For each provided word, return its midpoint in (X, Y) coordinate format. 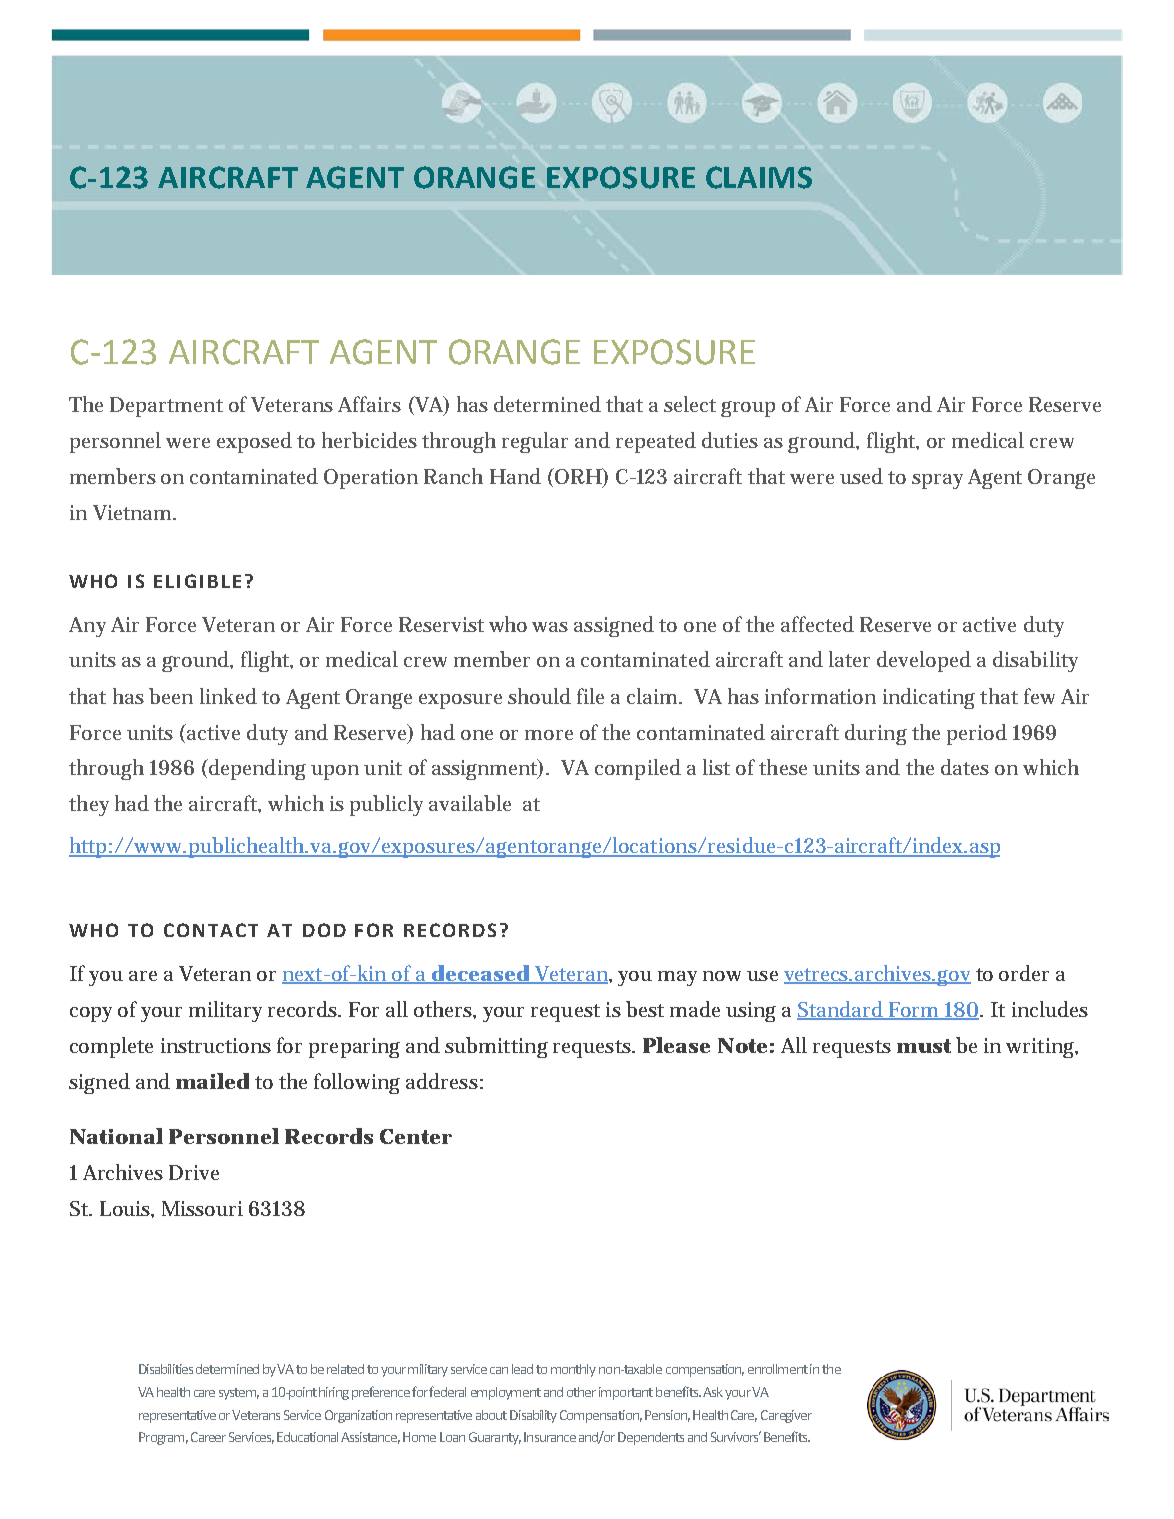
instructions (216, 1045)
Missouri (202, 1208)
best (645, 1009)
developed (924, 661)
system (239, 1394)
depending (256, 769)
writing (1042, 1048)
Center (416, 1136)
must (924, 1046)
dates (965, 767)
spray (937, 481)
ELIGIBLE (197, 581)
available (470, 803)
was (550, 627)
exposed (254, 442)
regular (535, 442)
